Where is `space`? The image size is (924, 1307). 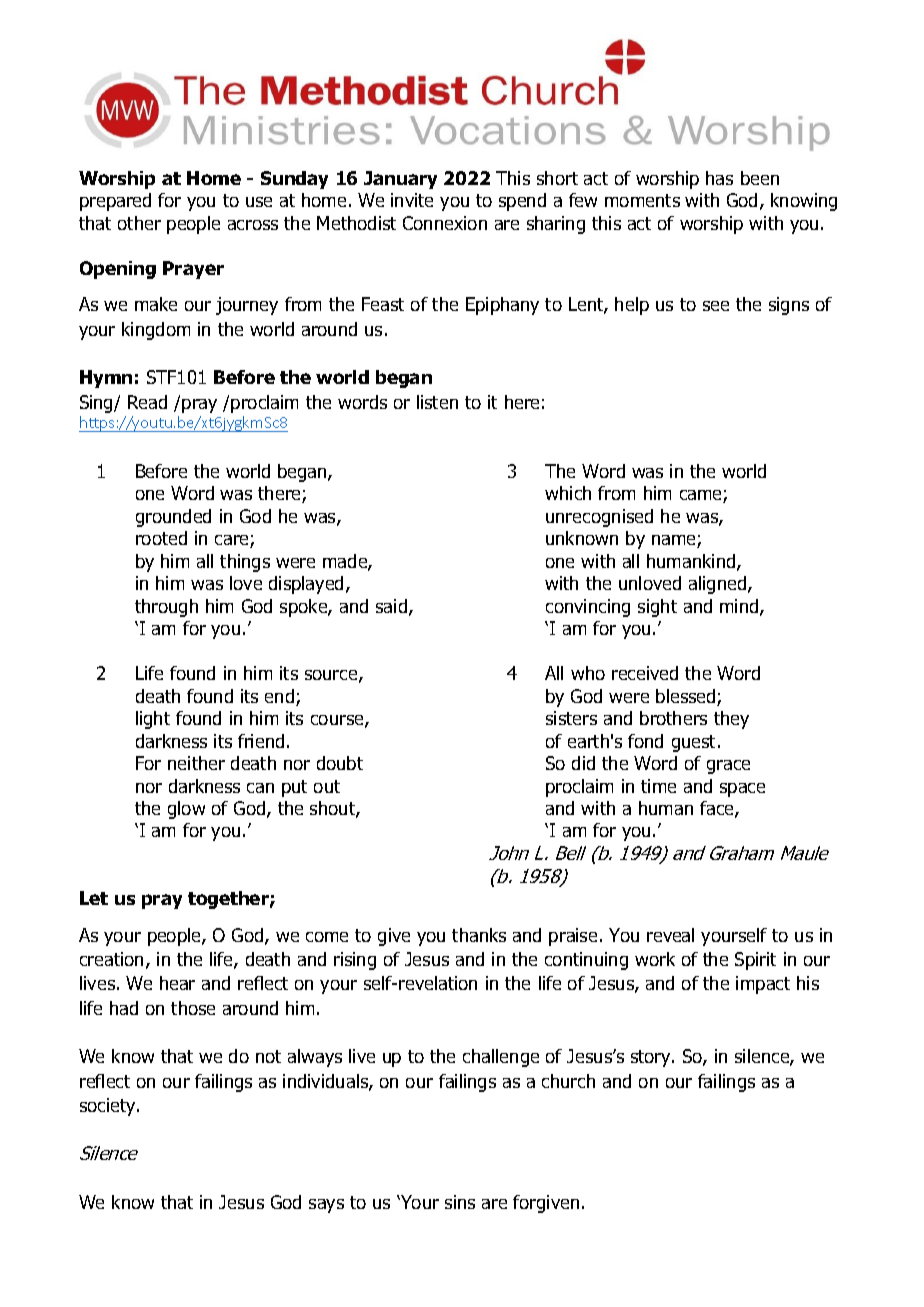 space is located at coordinates (742, 790).
